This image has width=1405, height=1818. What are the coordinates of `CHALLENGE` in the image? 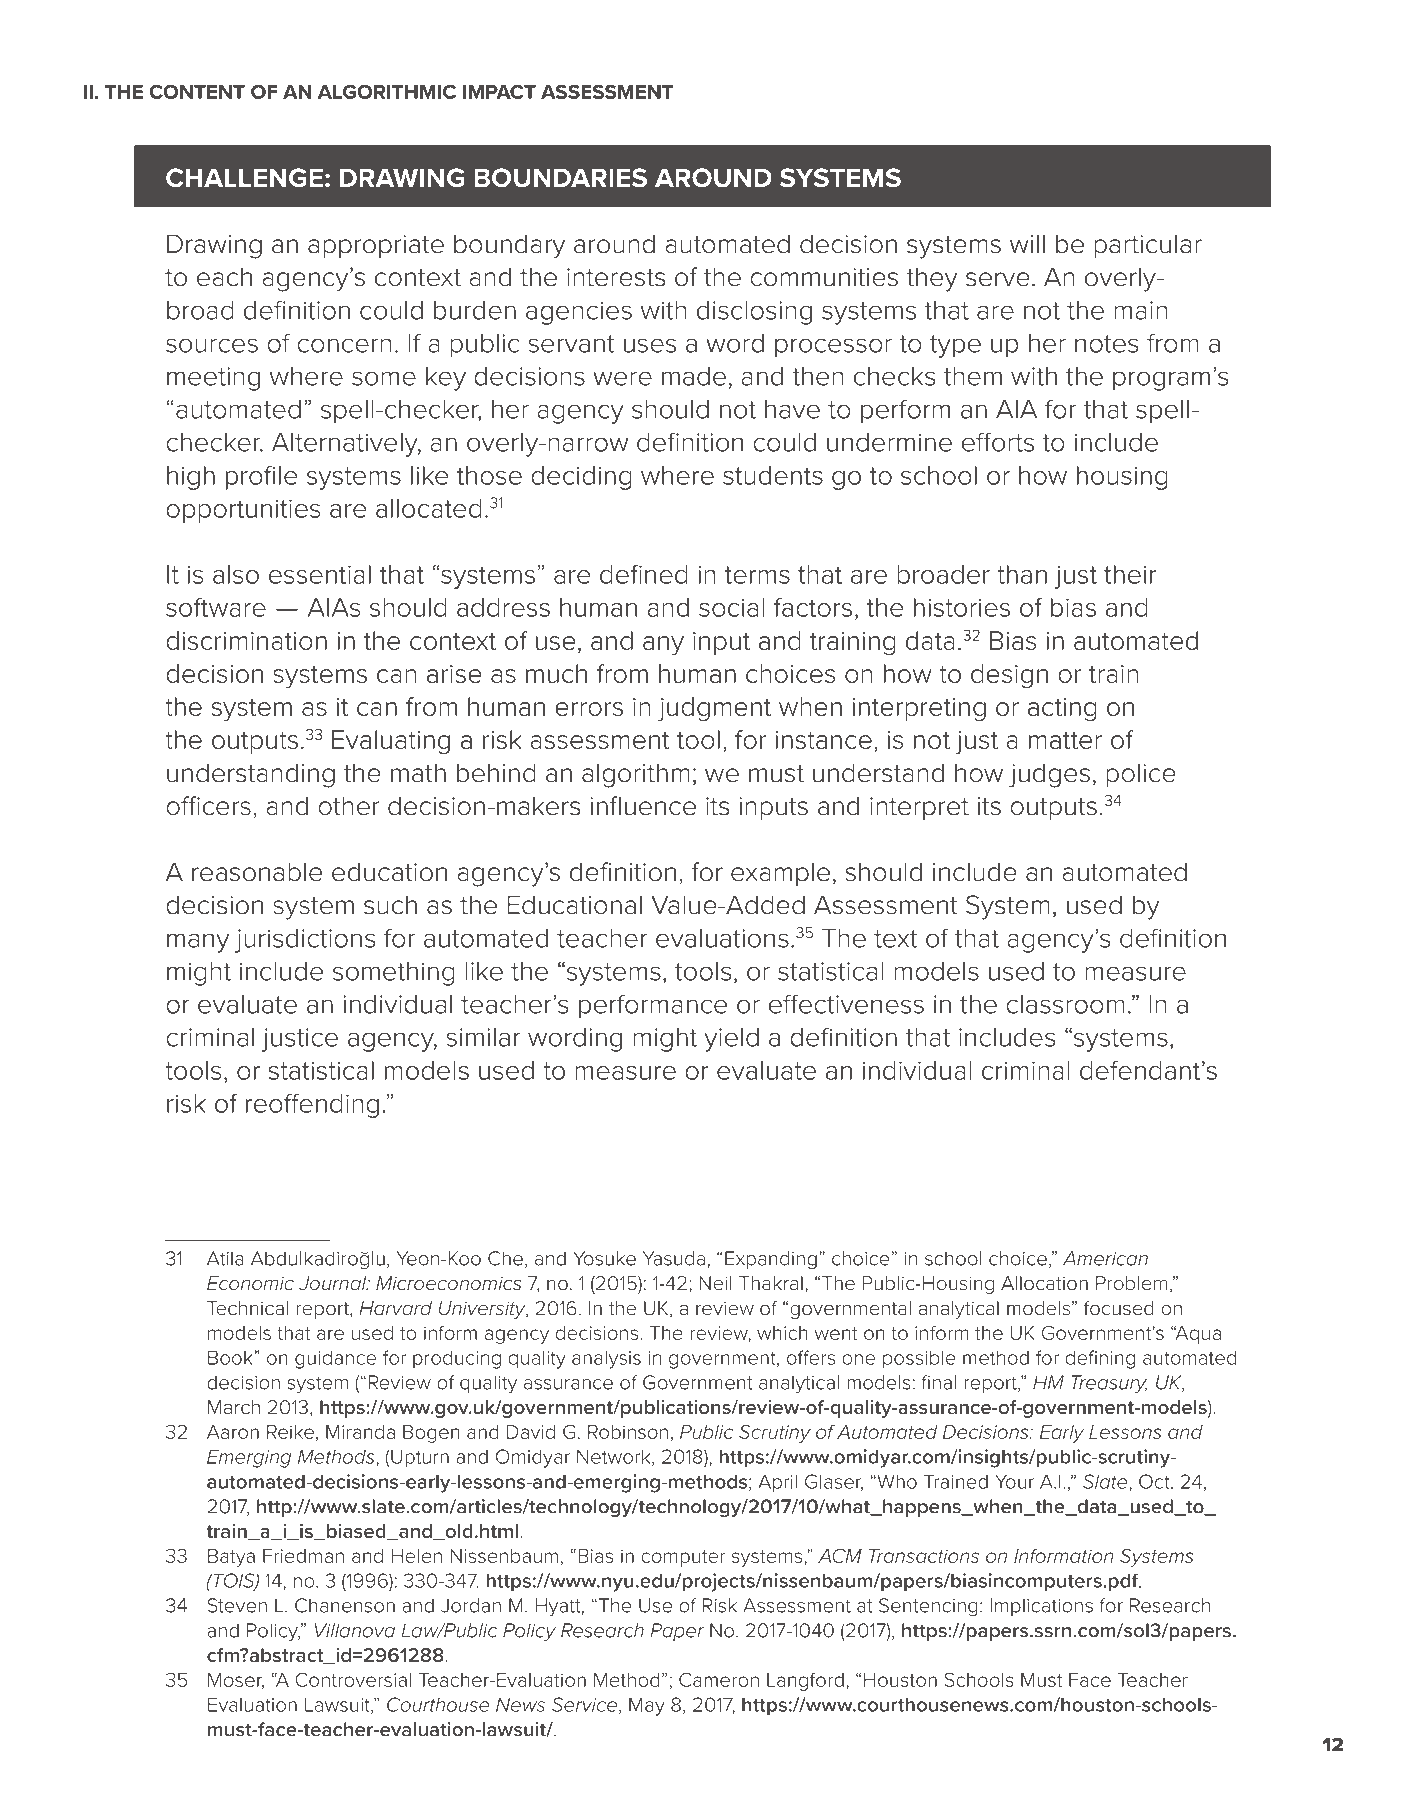 It's located at (244, 178).
